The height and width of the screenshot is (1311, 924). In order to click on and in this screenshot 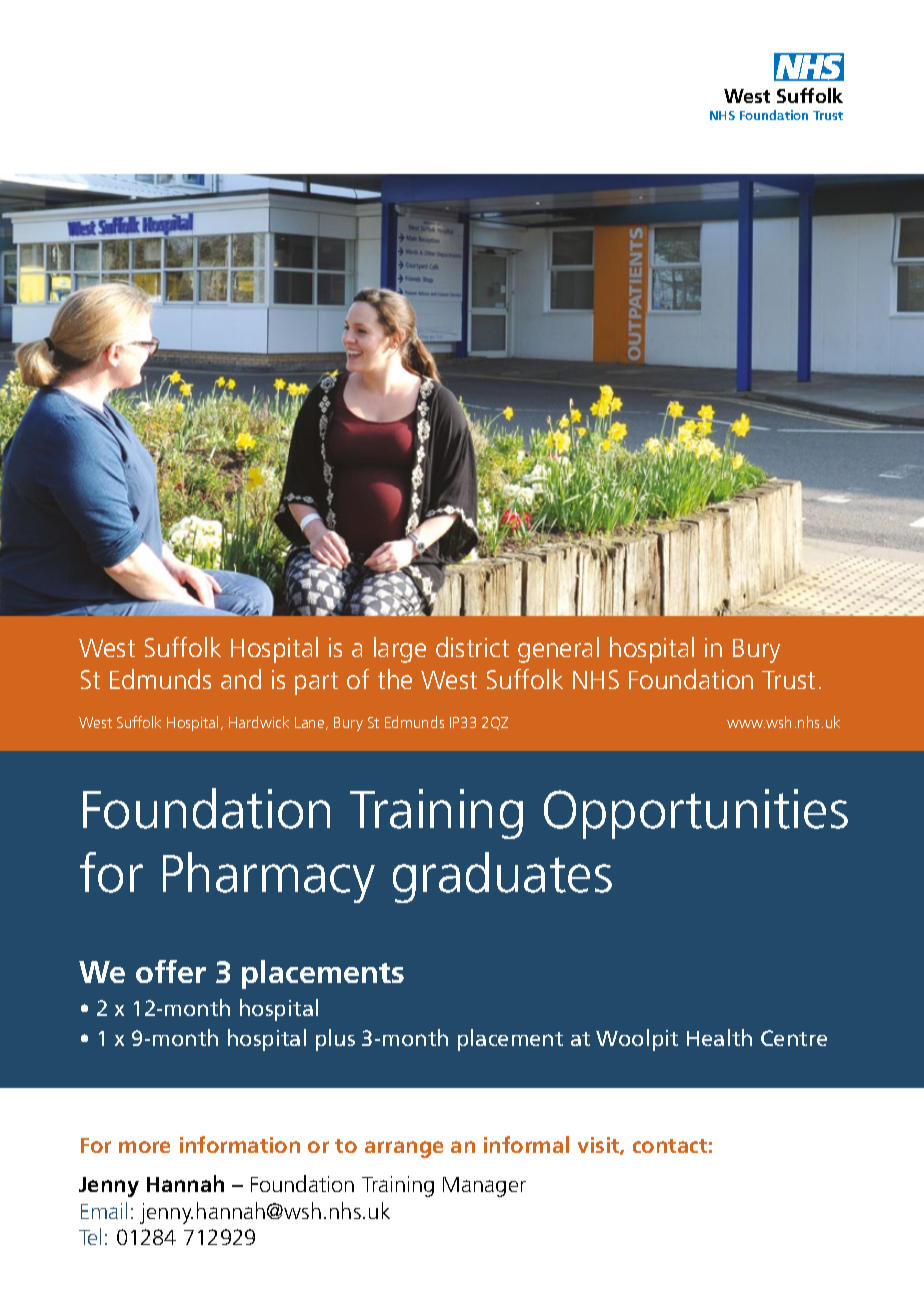, I will do `click(241, 679)`.
